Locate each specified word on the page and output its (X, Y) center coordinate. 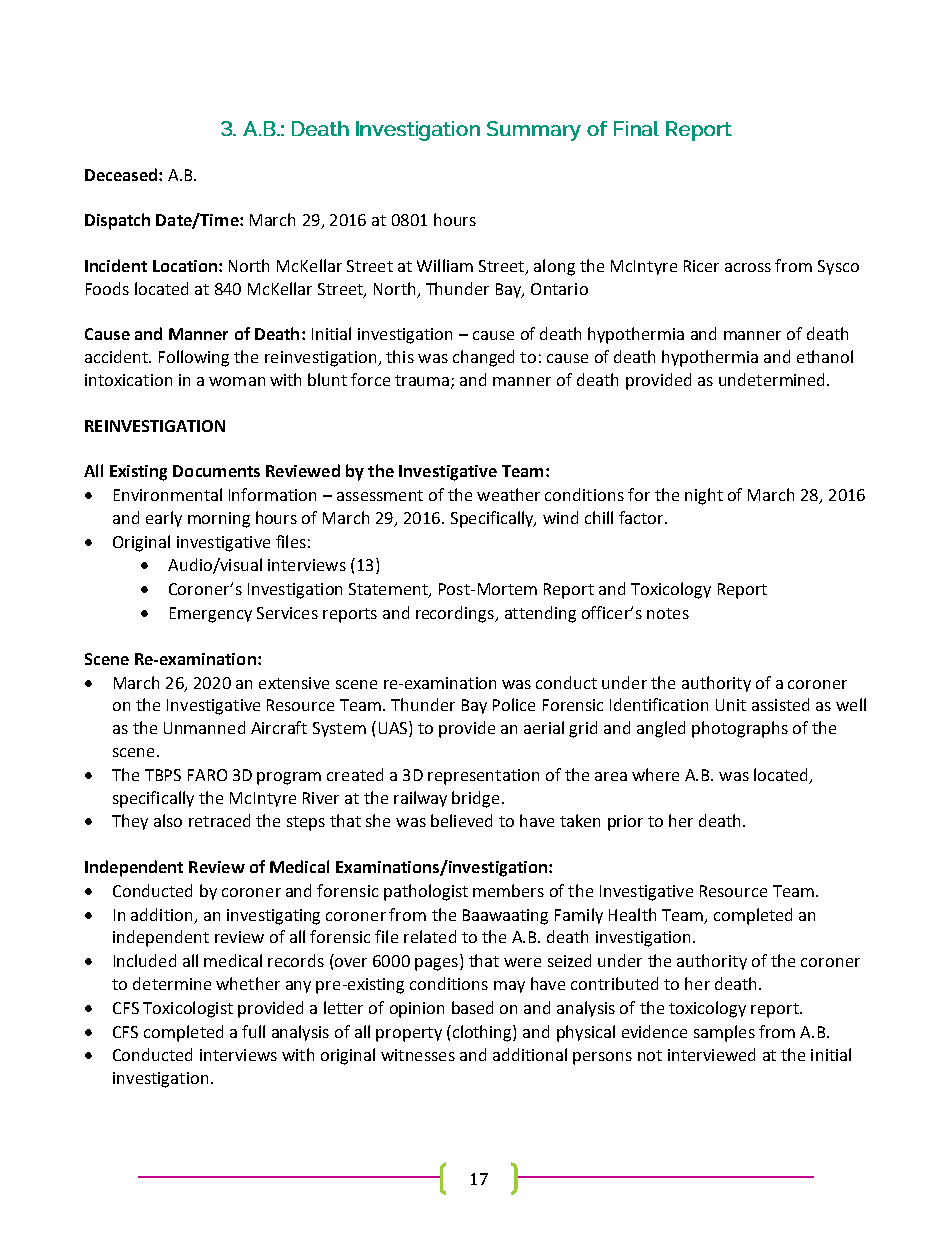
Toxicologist (188, 1009)
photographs (740, 729)
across (748, 267)
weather (508, 494)
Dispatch (117, 221)
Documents (216, 471)
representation (483, 777)
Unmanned (204, 727)
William (445, 265)
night (704, 496)
